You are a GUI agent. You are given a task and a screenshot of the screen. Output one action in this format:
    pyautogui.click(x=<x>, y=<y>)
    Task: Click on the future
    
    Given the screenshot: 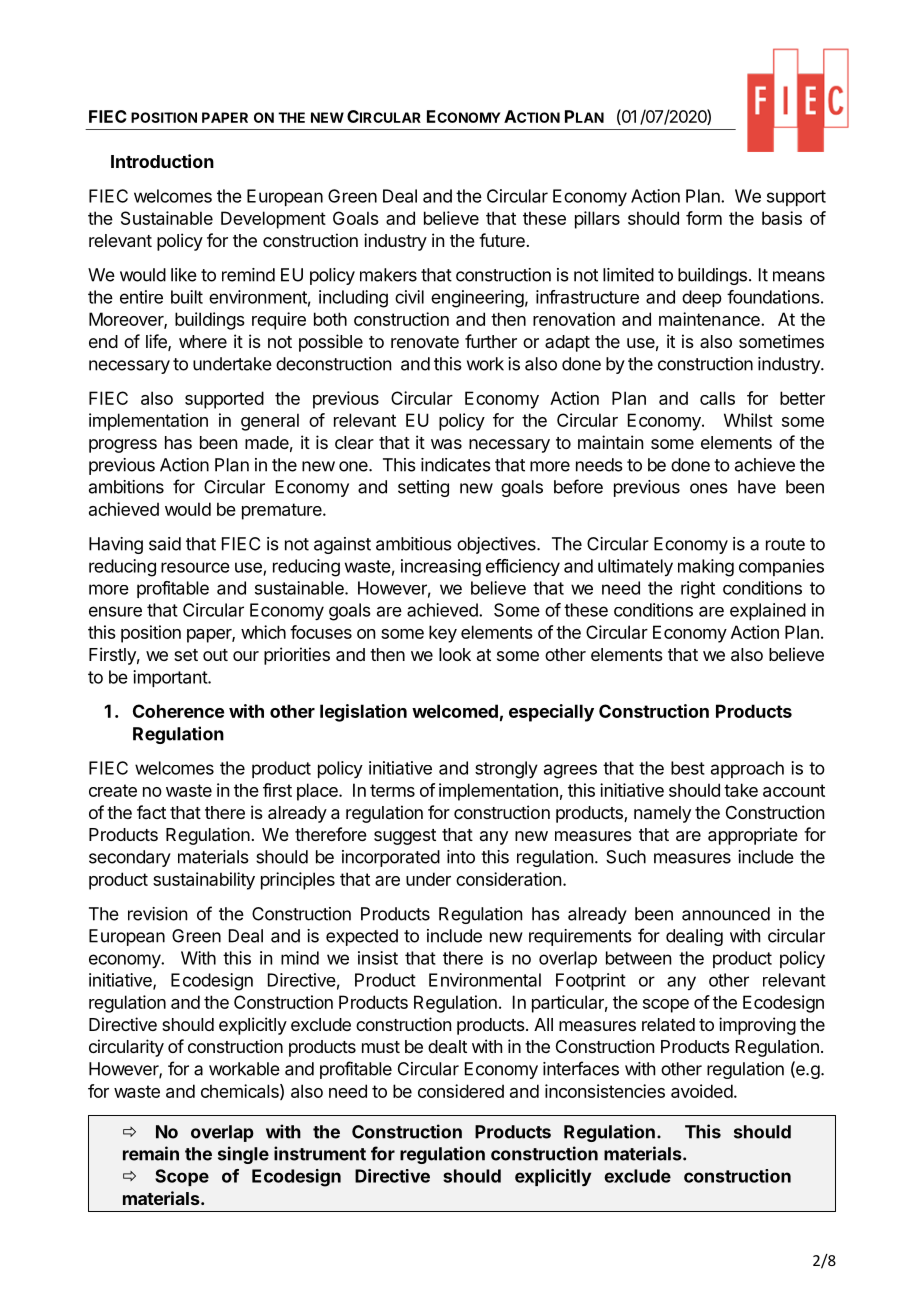 What is the action you would take?
    pyautogui.click(x=502, y=240)
